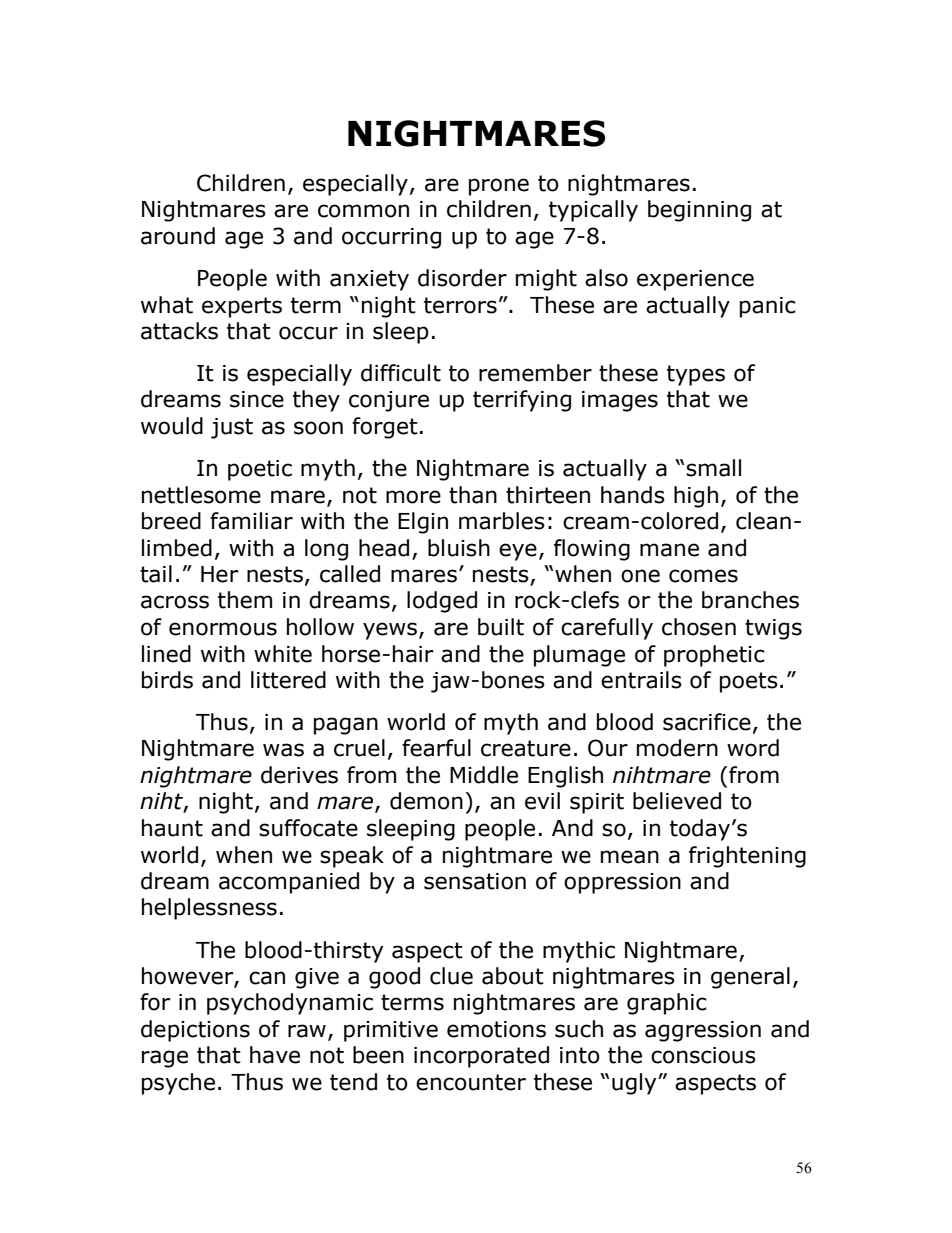 Image resolution: width=952 pixels, height=1233 pixels. I want to click on prone, so click(499, 187).
